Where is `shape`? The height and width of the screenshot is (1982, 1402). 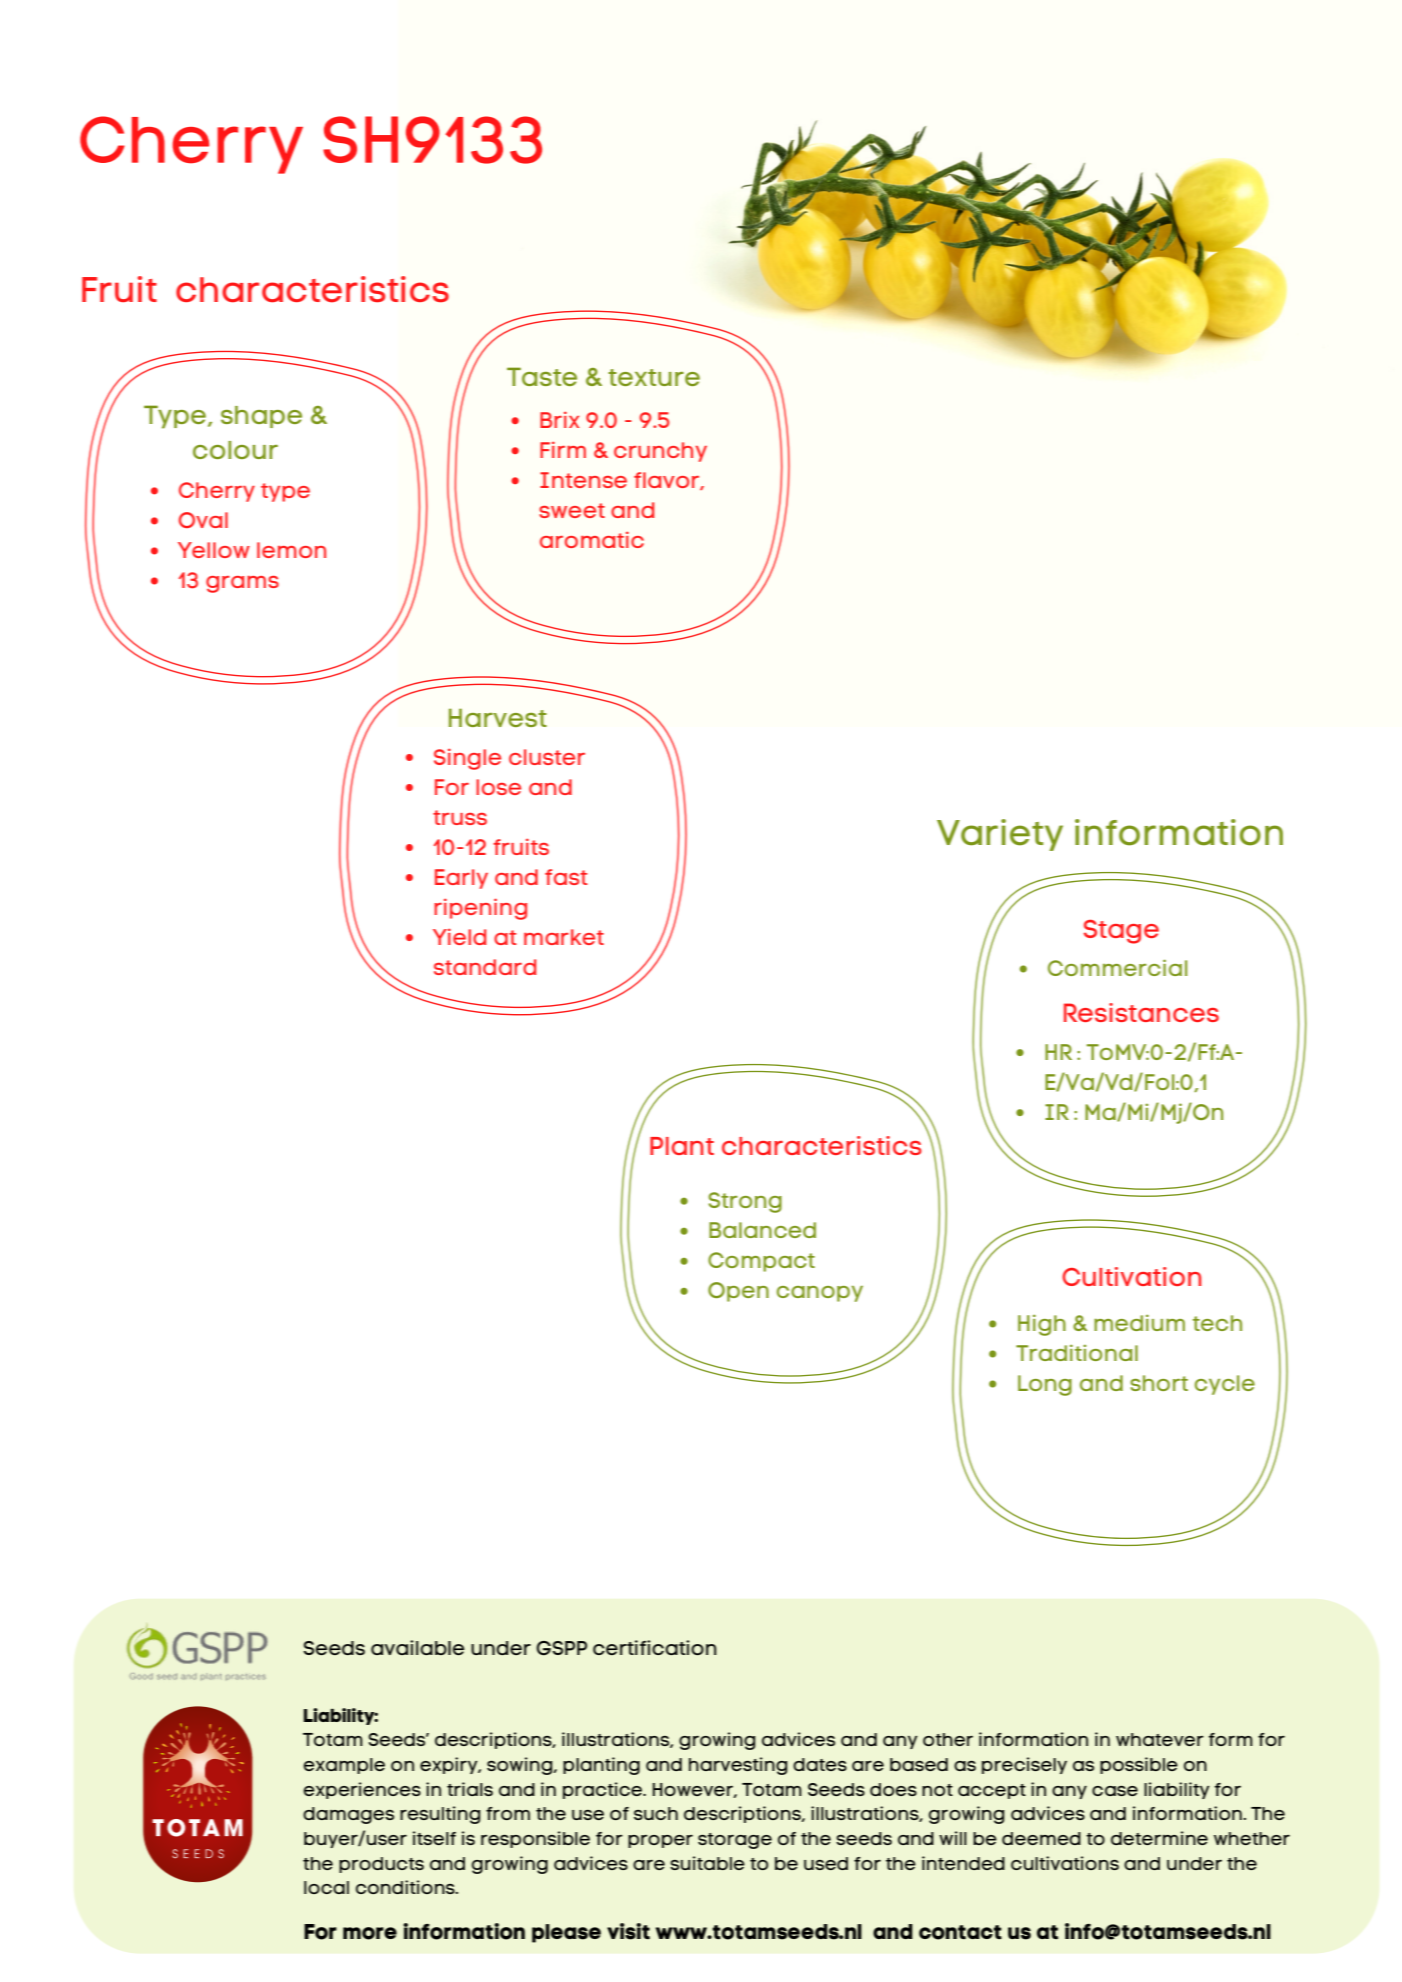
shape is located at coordinates (261, 417).
